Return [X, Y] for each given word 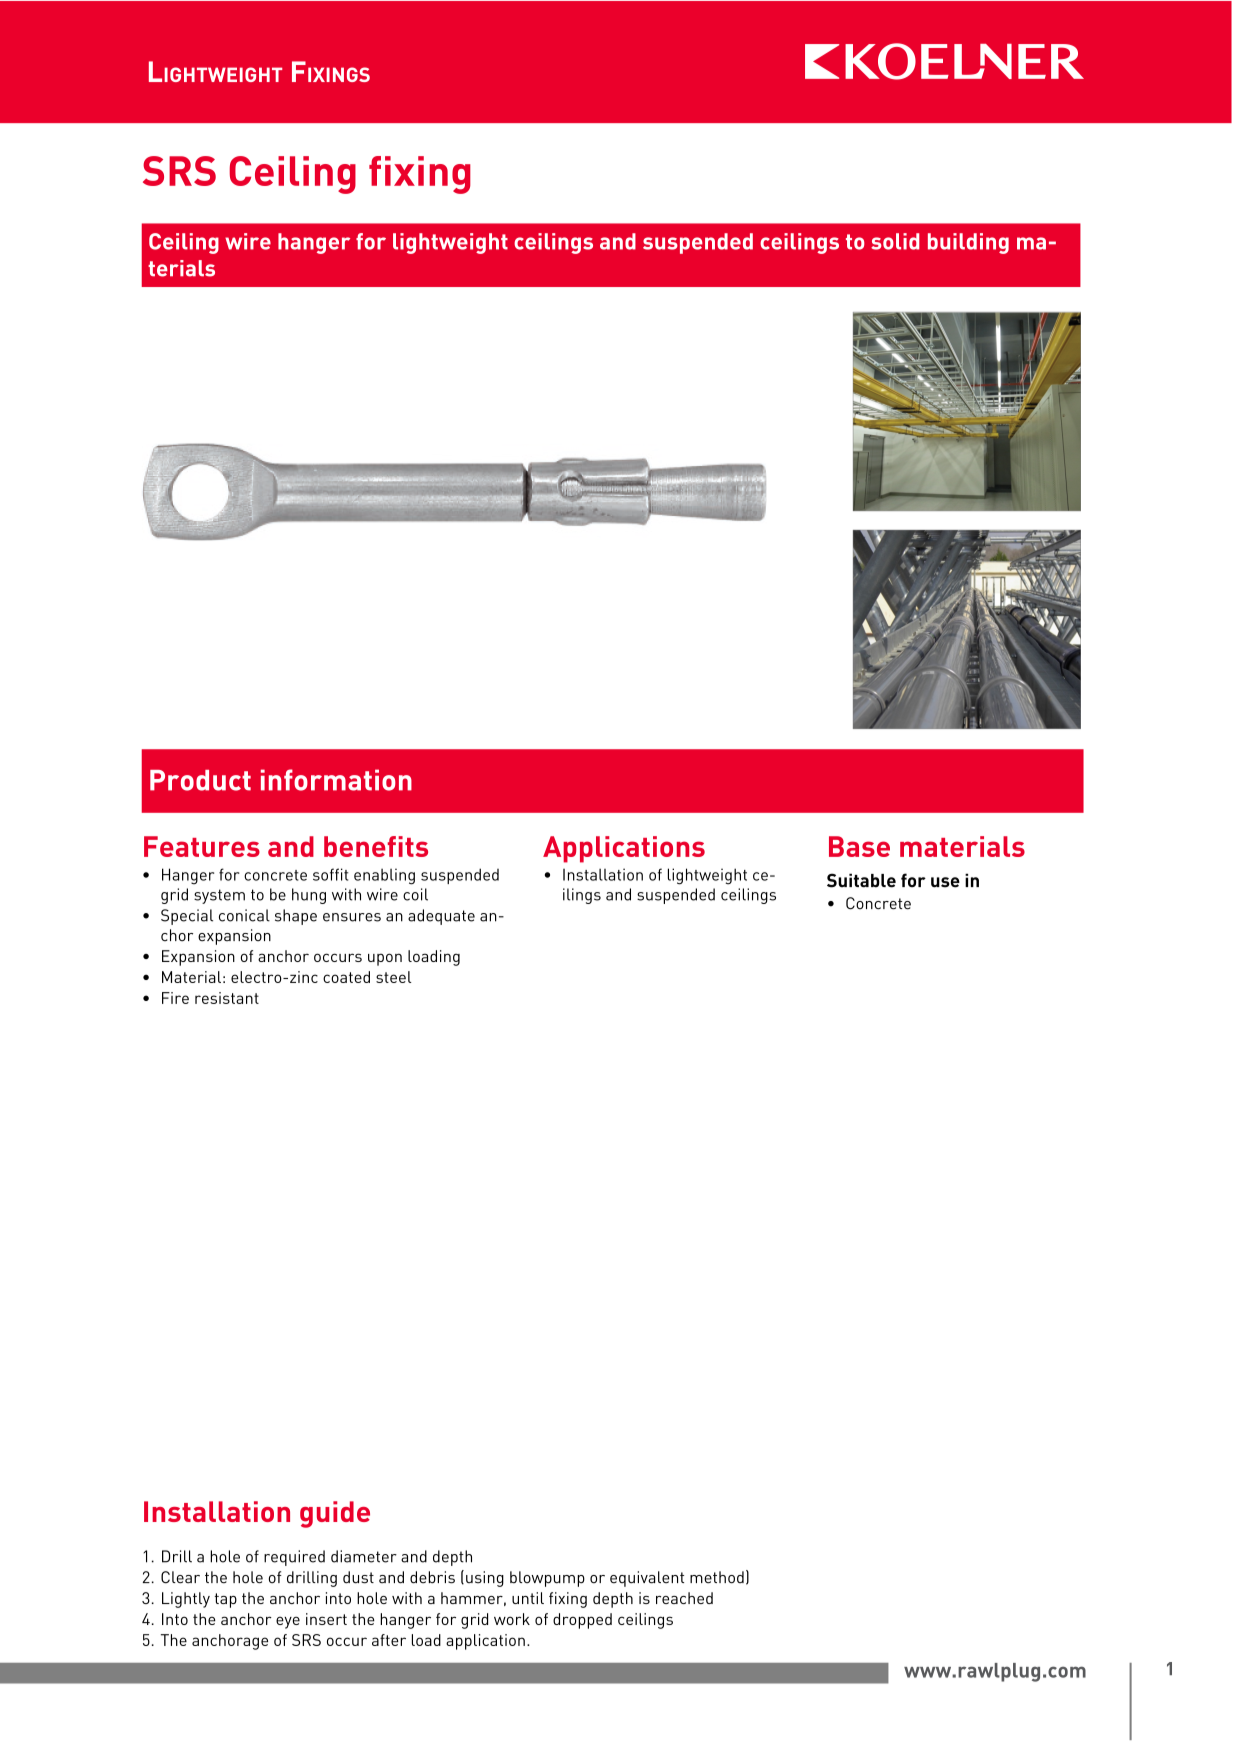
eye [288, 1622]
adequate [441, 917]
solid [895, 241]
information [336, 780]
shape [296, 917]
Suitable [861, 880]
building [968, 243]
